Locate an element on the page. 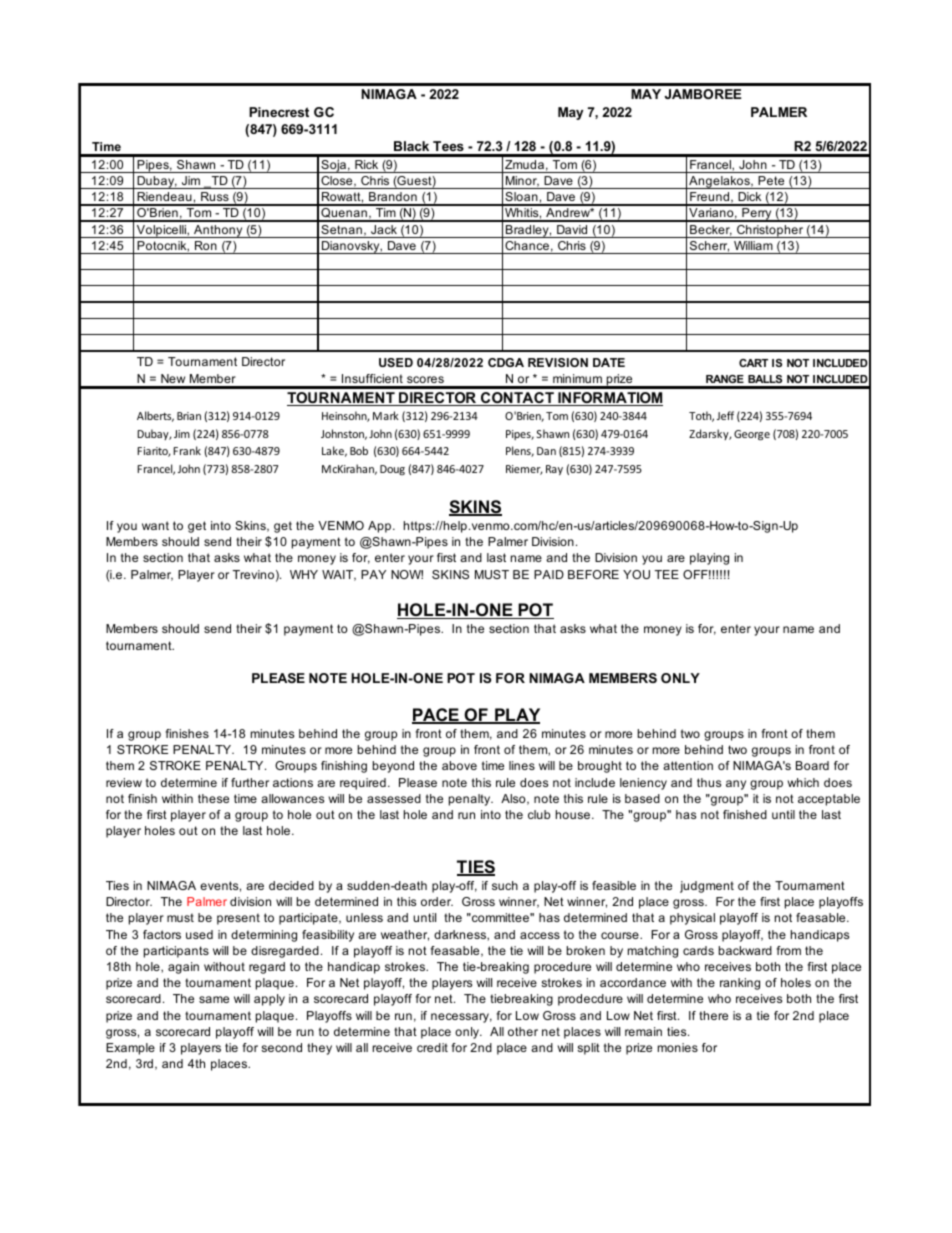 The height and width of the image is (1233, 952). further is located at coordinates (250, 782).
